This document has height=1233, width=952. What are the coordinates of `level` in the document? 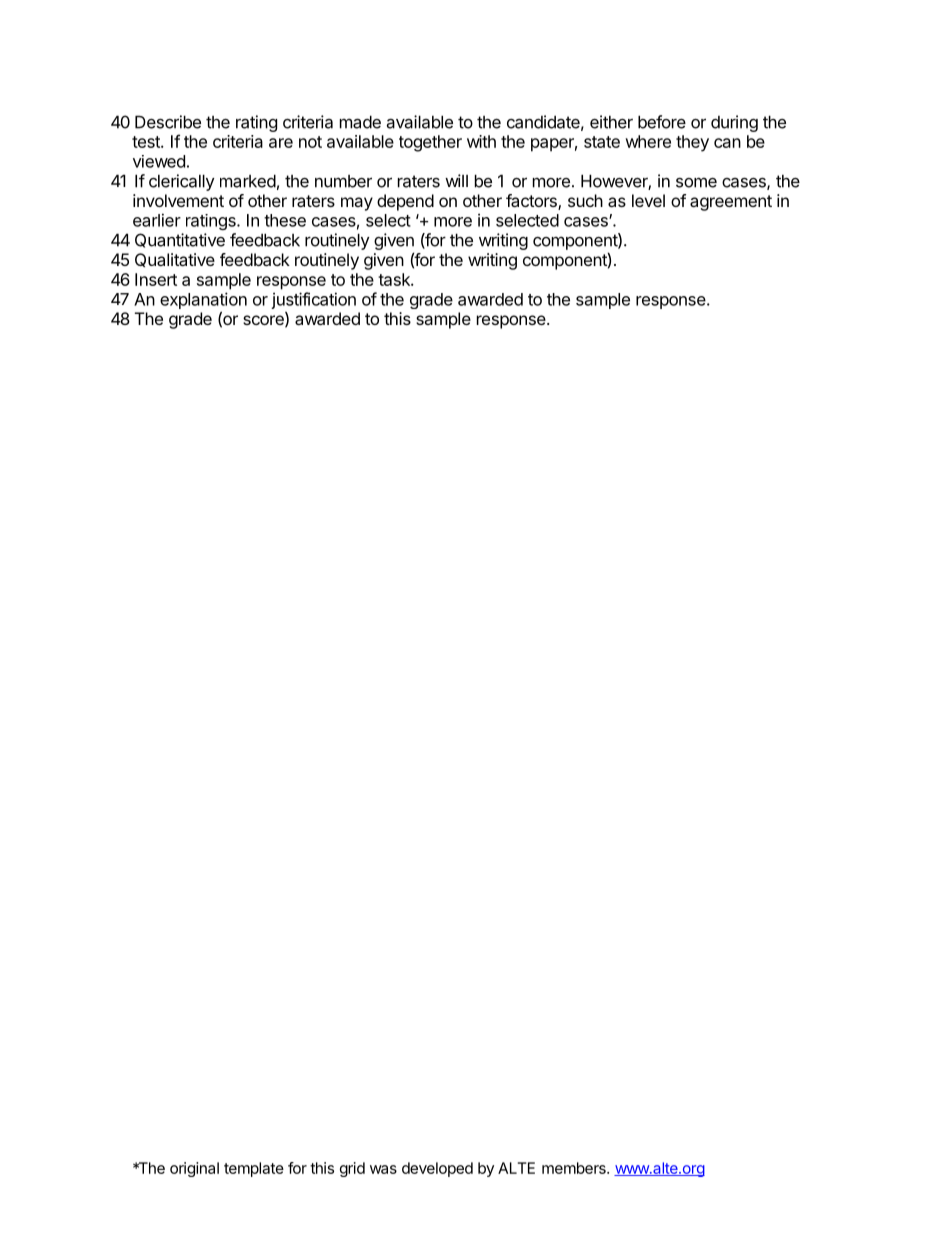 It's located at (648, 200).
